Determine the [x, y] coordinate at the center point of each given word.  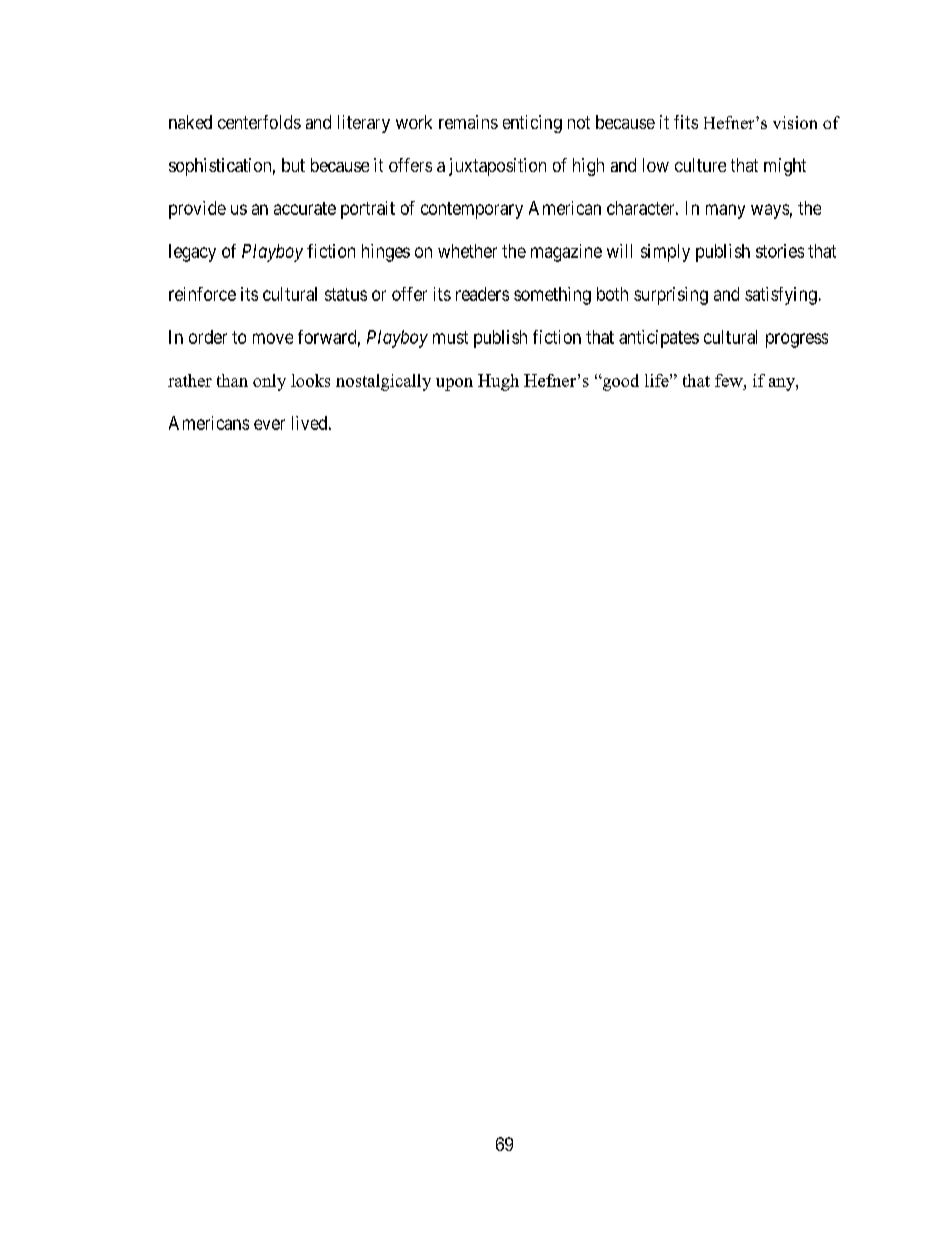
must [450, 337]
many [725, 211]
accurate [305, 208]
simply [665, 253]
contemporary [472, 210]
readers [482, 294]
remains [468, 122]
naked [190, 122]
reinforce [202, 294]
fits [686, 122]
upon [454, 384]
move [273, 338]
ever [269, 424]
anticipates [659, 339]
